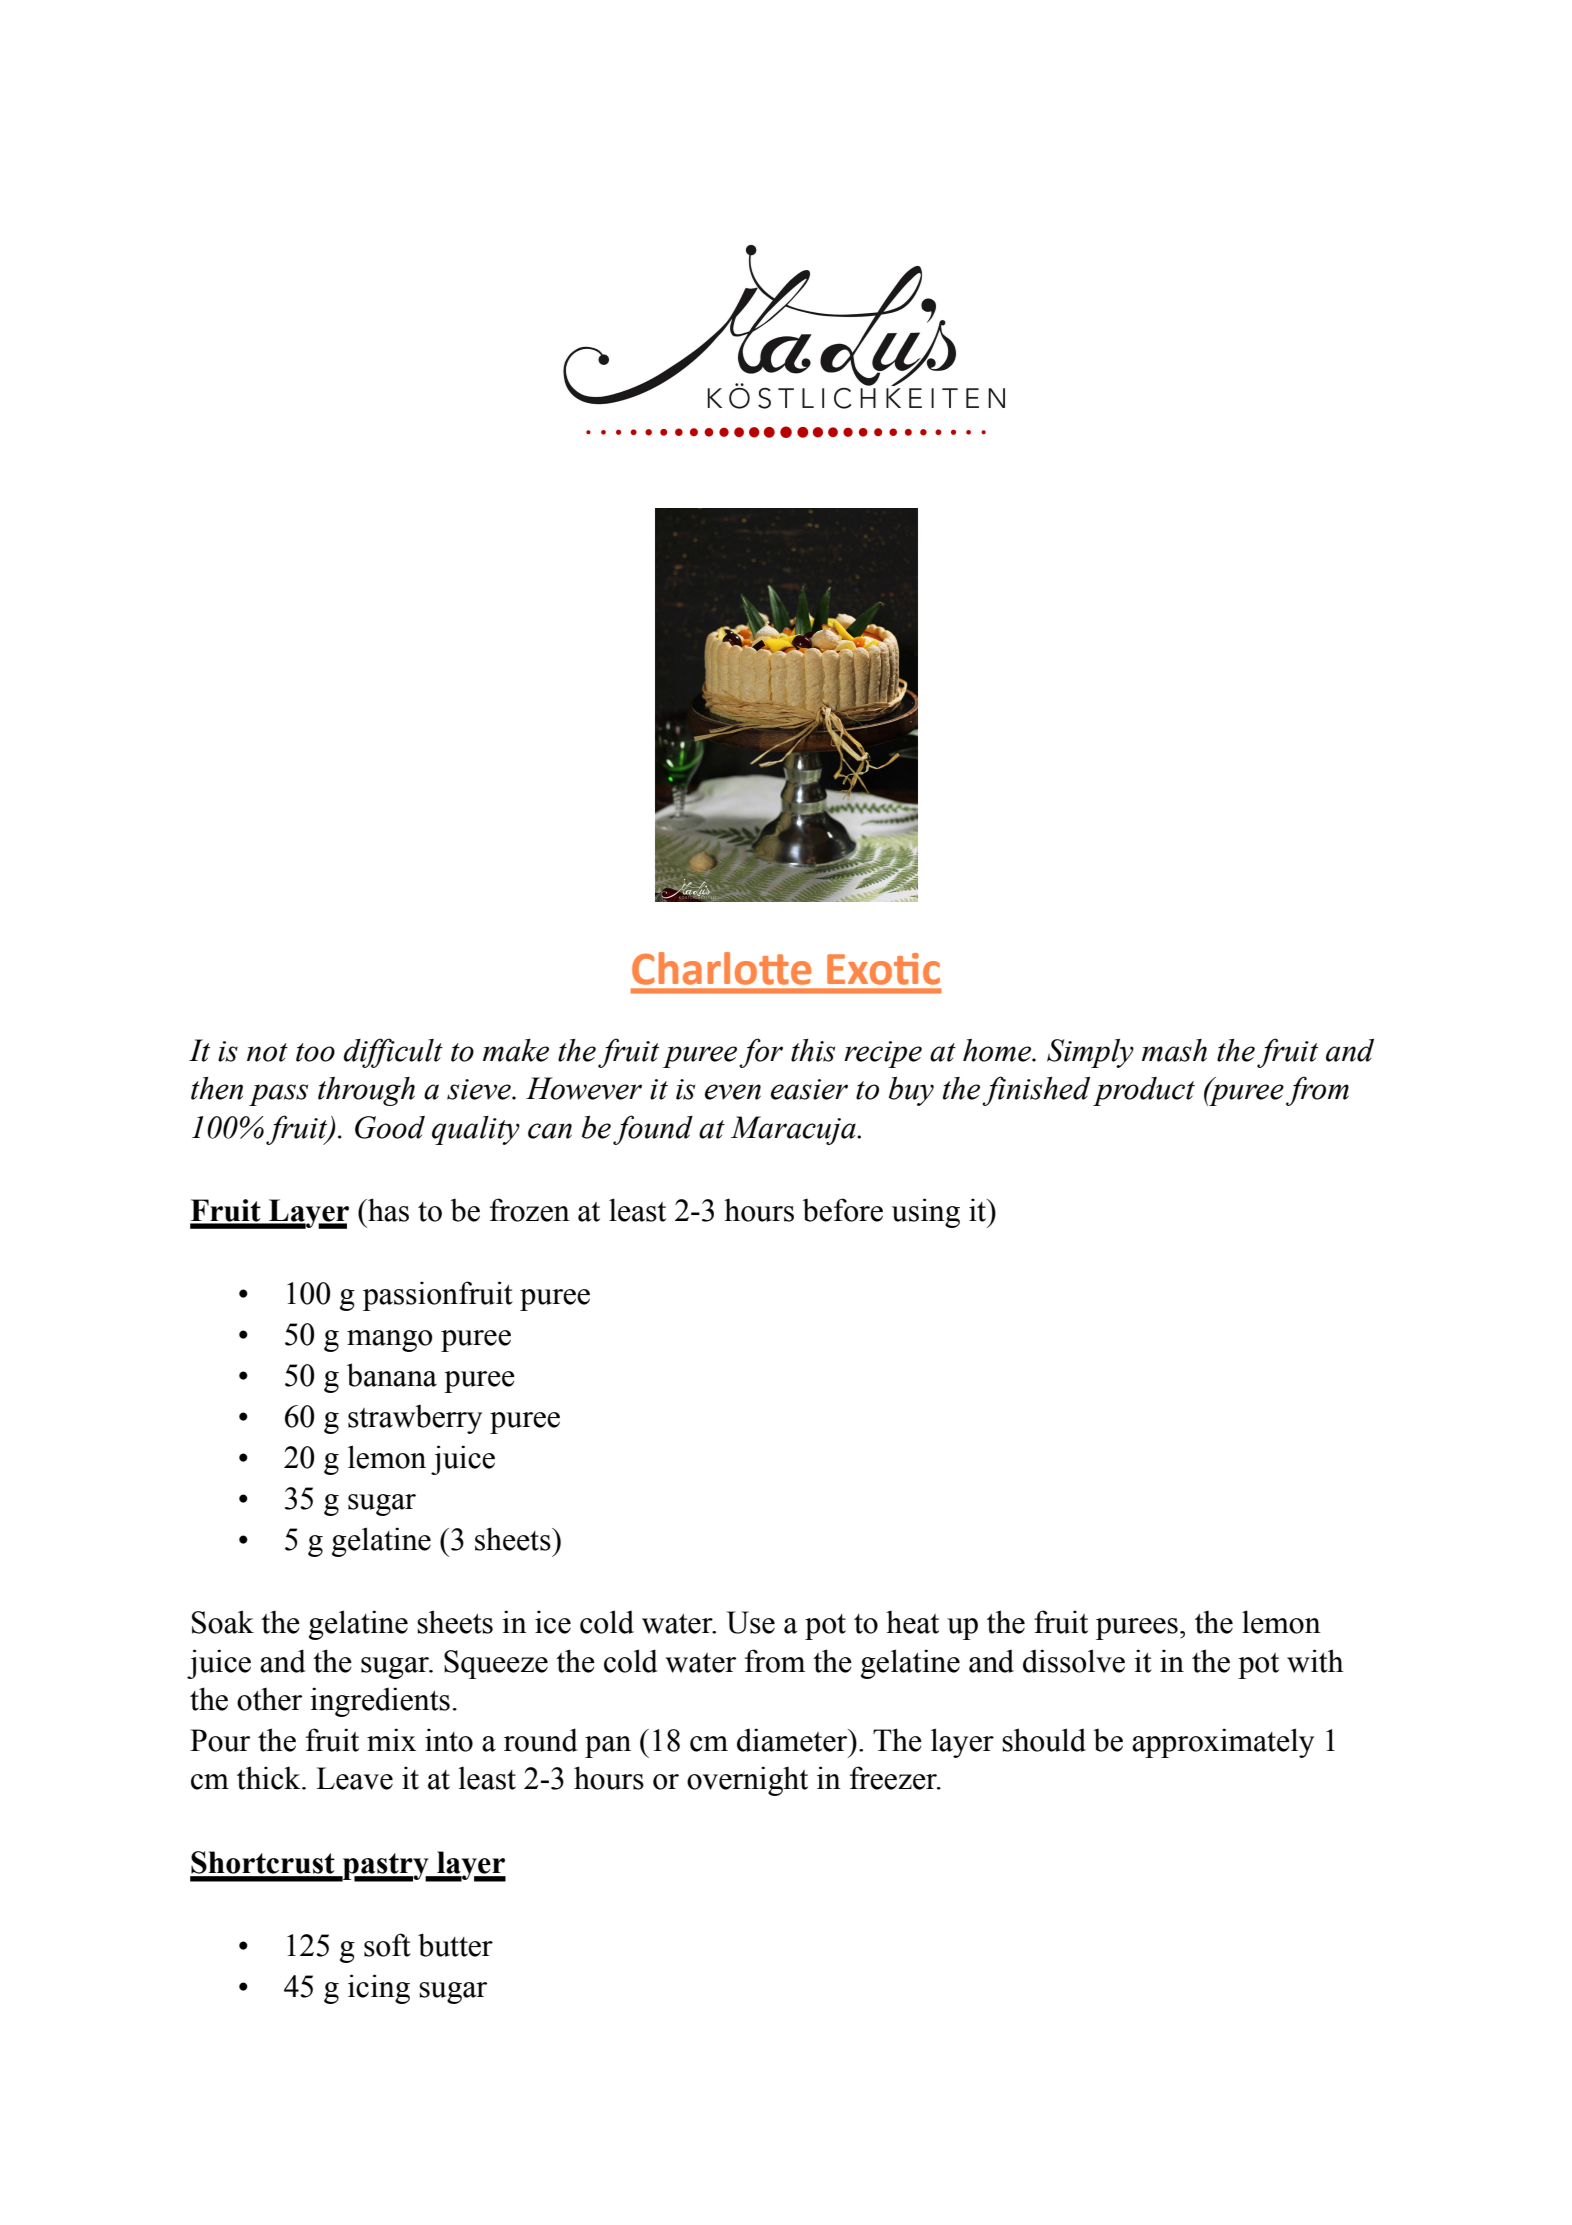  I want to click on Use, so click(751, 1622).
